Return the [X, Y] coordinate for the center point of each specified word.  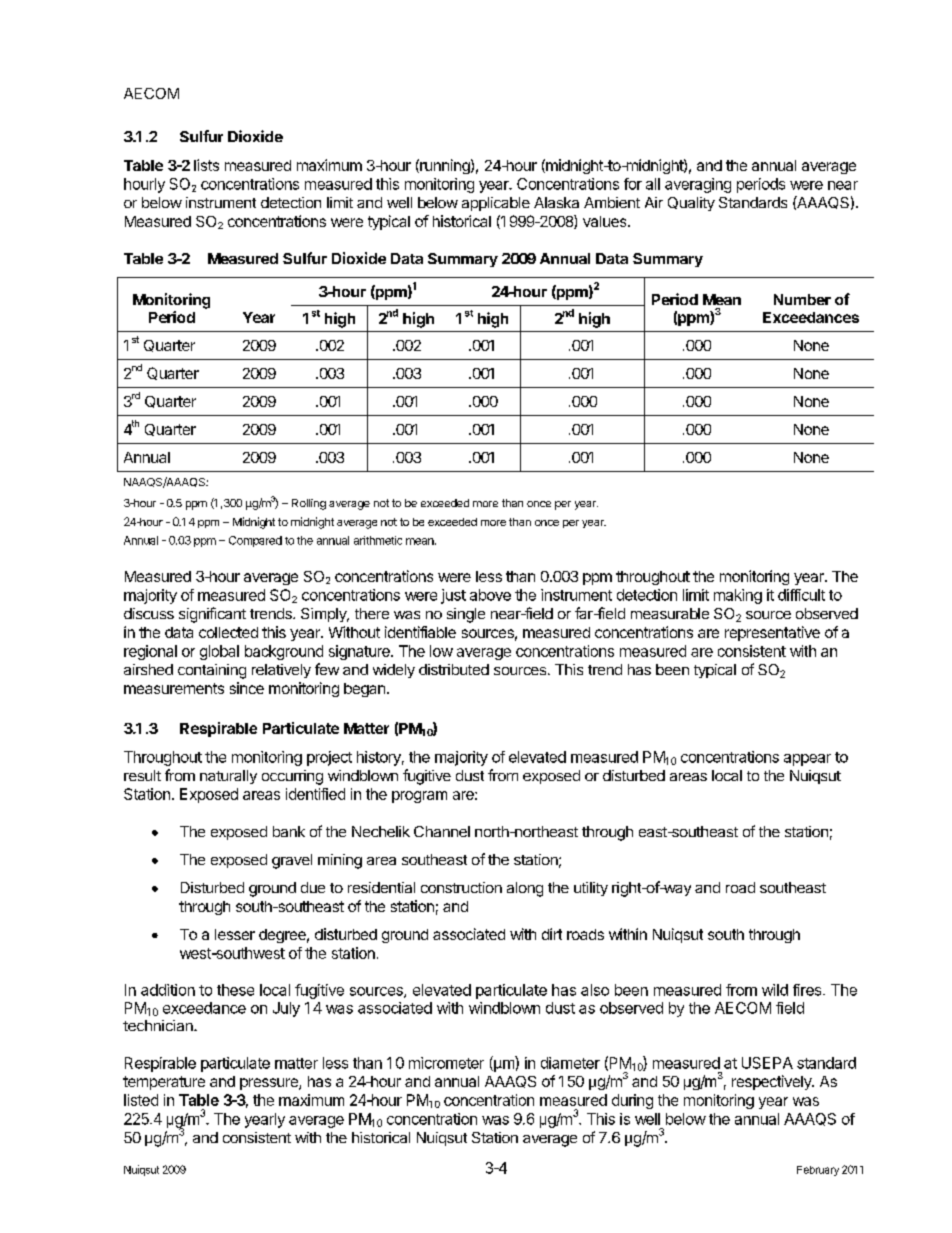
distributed [454, 669]
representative [772, 633]
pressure [270, 1084]
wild [775, 990]
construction [461, 887]
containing [212, 671]
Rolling [309, 504]
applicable [496, 204]
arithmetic [378, 540]
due [313, 887]
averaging [698, 185]
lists [206, 165]
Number [802, 299]
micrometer [446, 1063]
